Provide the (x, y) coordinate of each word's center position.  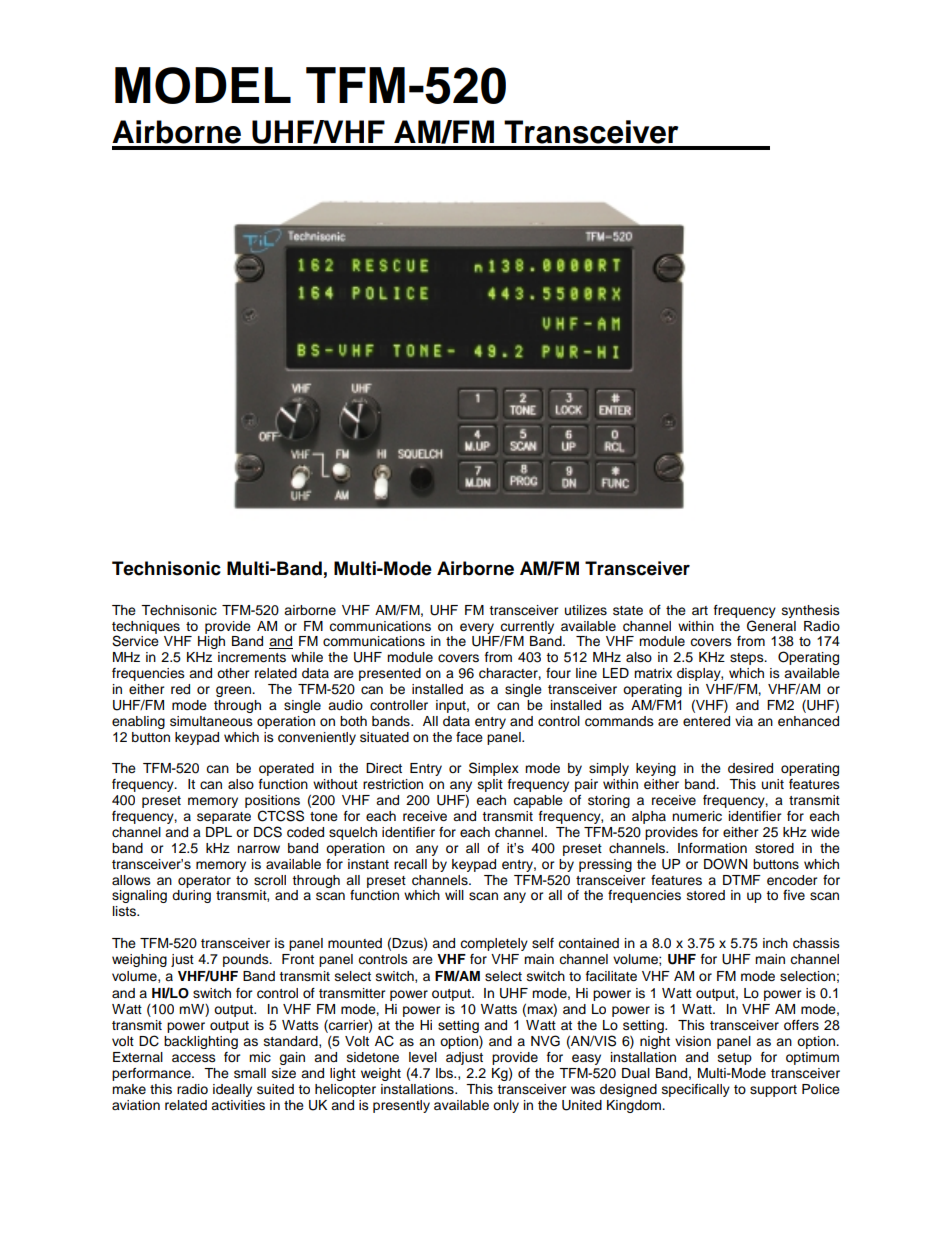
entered (706, 721)
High (211, 642)
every (477, 628)
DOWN (725, 864)
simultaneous (211, 721)
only (506, 1106)
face (469, 737)
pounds (247, 960)
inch (775, 943)
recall (410, 864)
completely (494, 944)
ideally (232, 1090)
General (771, 626)
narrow (258, 849)
